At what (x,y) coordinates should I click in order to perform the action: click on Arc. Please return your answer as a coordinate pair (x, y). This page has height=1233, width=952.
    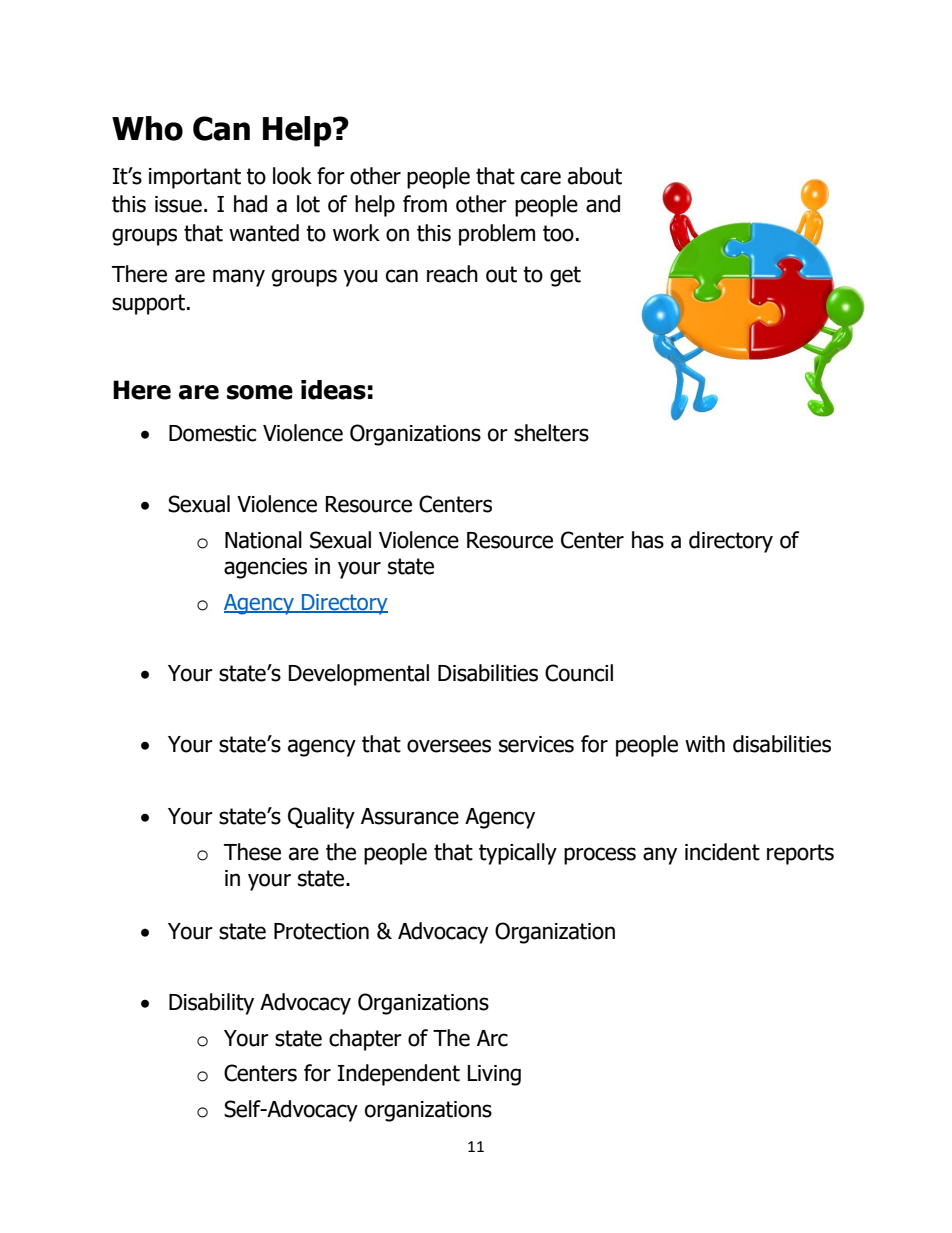
    Looking at the image, I should click on (492, 1038).
